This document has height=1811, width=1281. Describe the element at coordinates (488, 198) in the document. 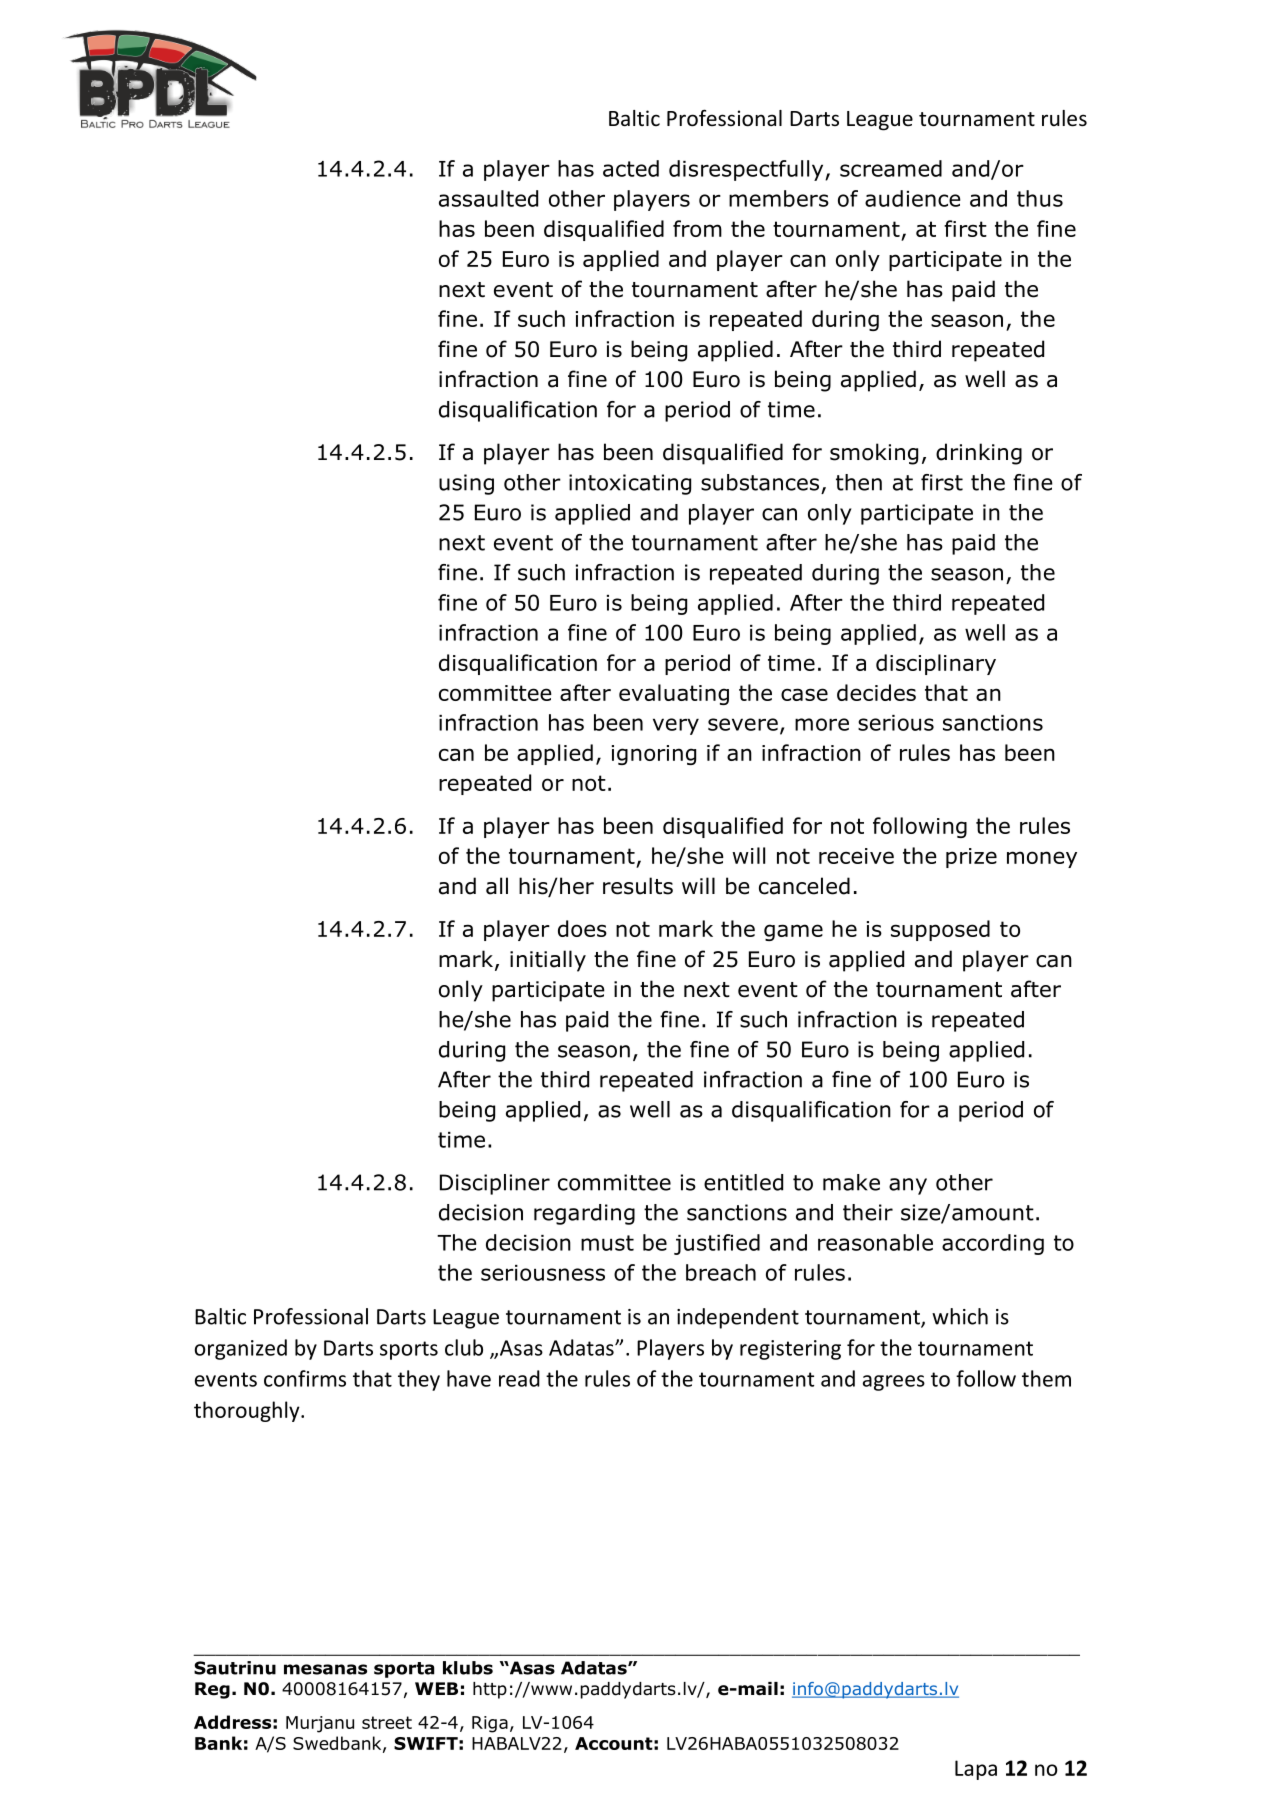

I see `assaulted` at that location.
